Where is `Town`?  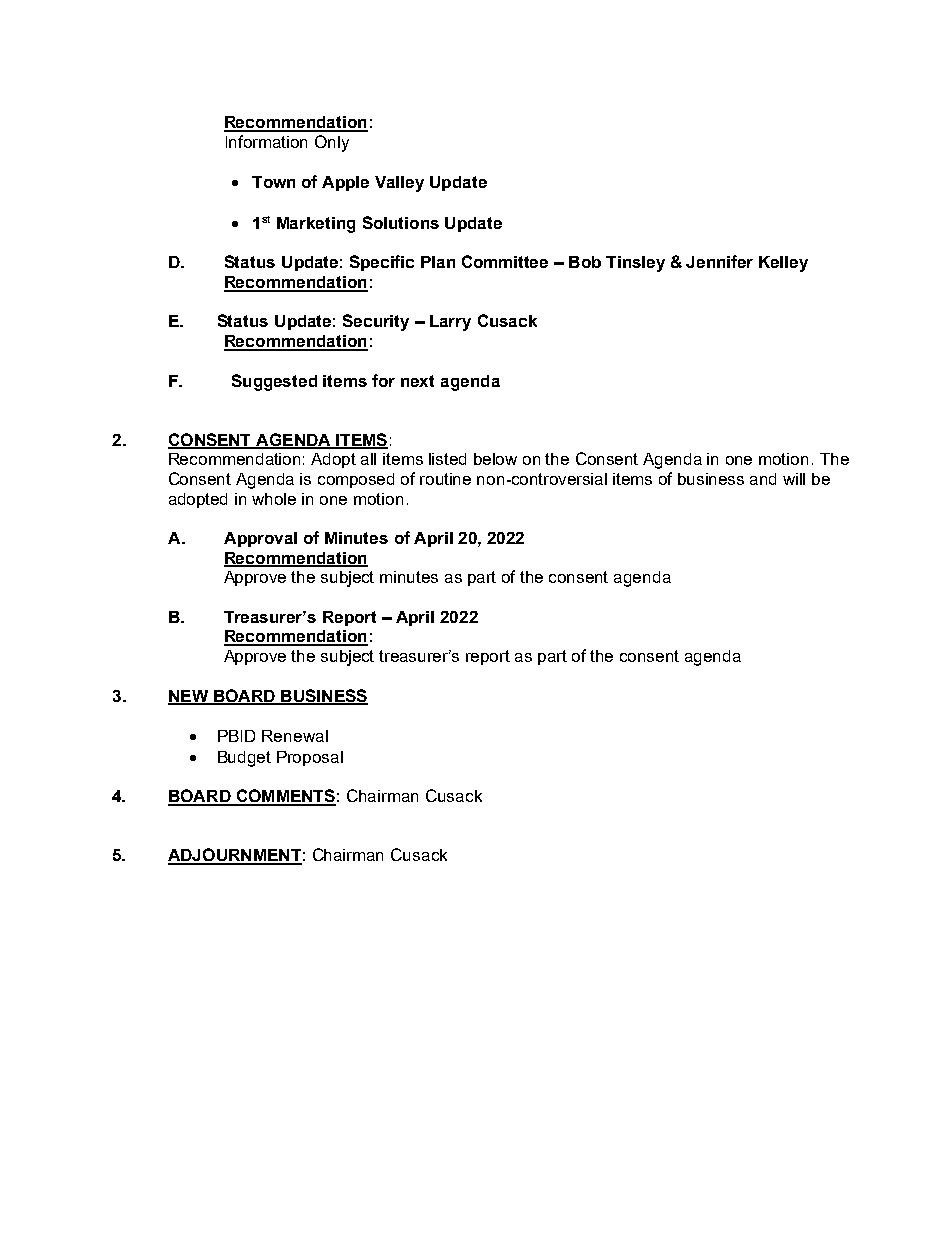 Town is located at coordinates (273, 182).
